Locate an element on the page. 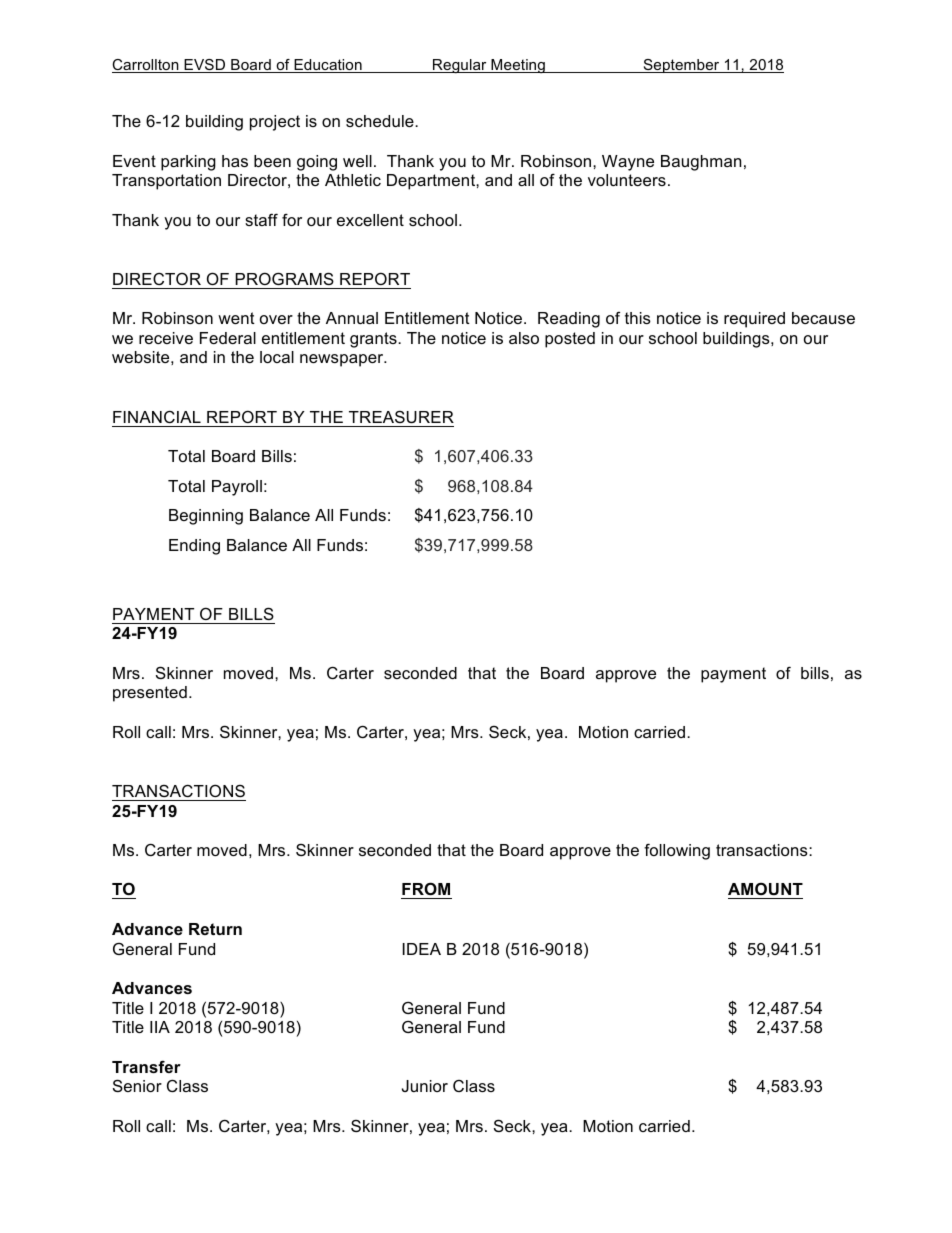 The height and width of the document is (1233, 952). required is located at coordinates (754, 320).
